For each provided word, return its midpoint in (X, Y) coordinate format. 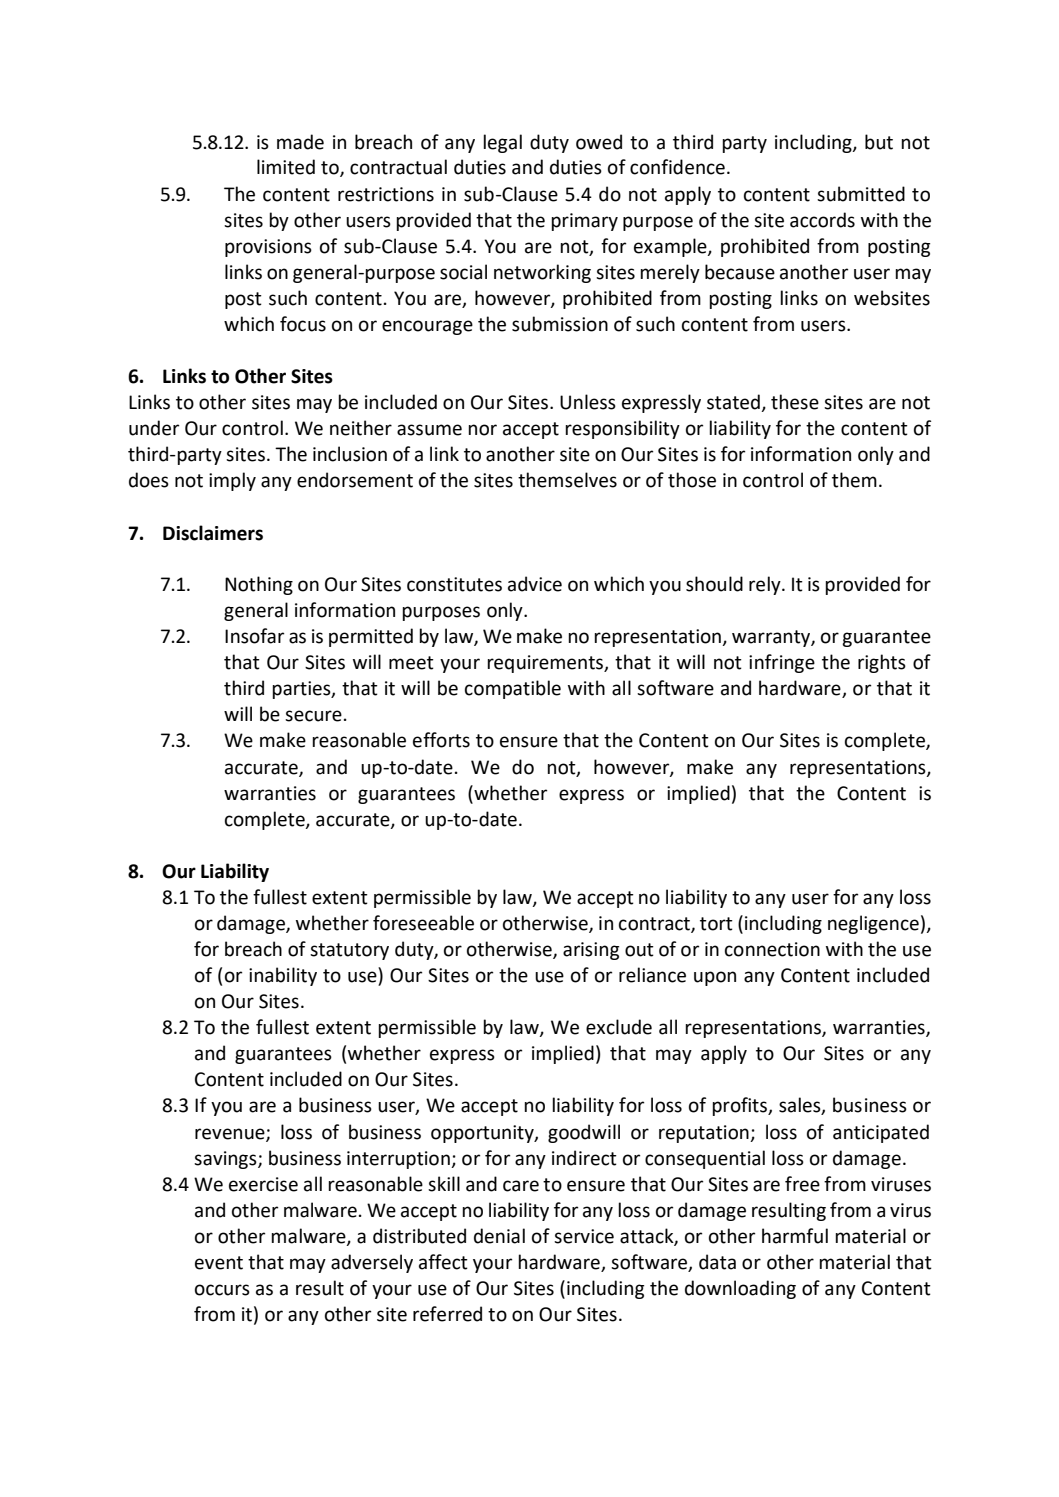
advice (535, 584)
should (714, 584)
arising (591, 951)
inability (283, 976)
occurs (222, 1290)
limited (286, 167)
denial (499, 1236)
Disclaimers (213, 533)
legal (502, 143)
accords (822, 220)
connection (772, 949)
